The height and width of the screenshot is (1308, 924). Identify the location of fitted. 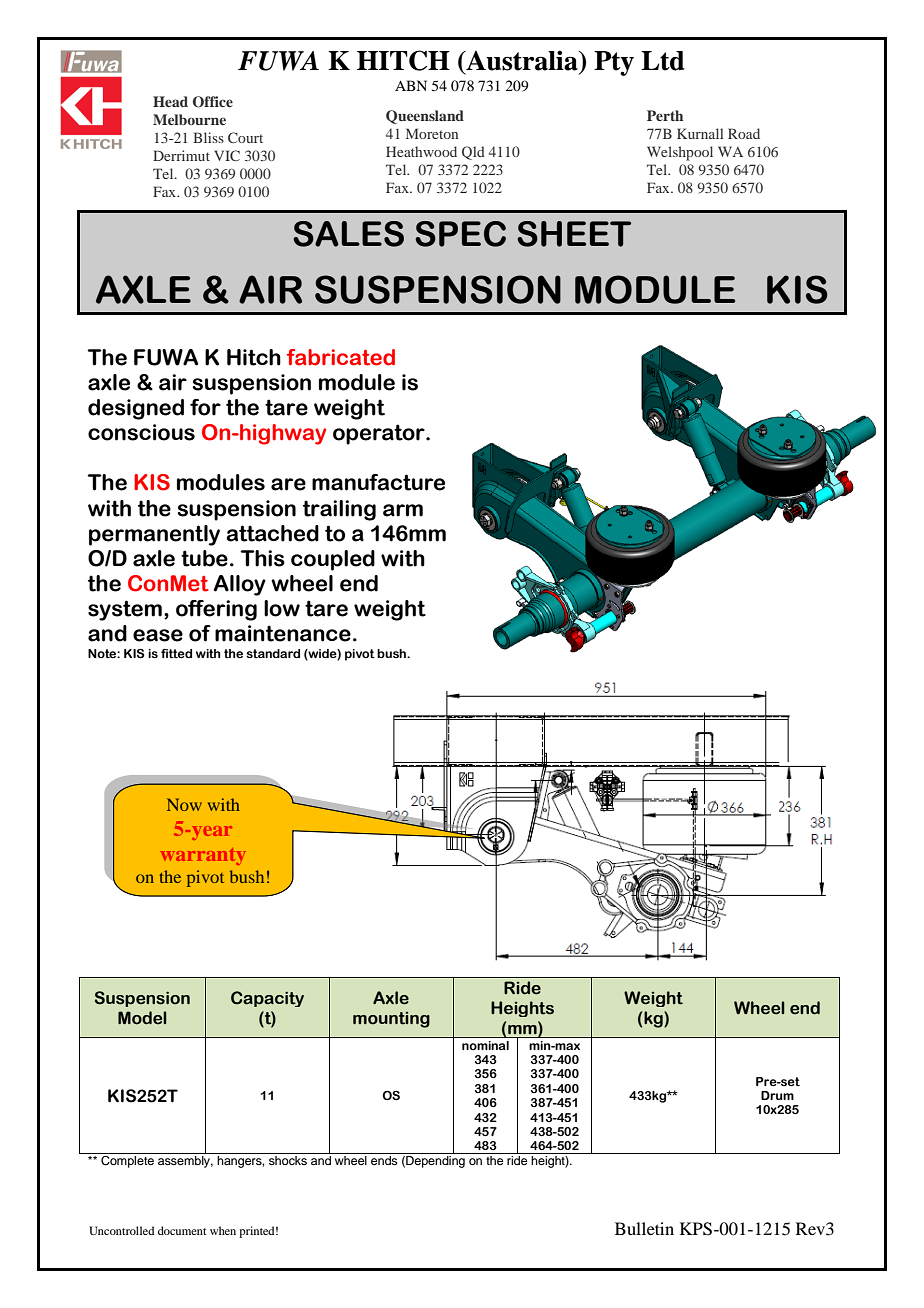
(176, 653).
